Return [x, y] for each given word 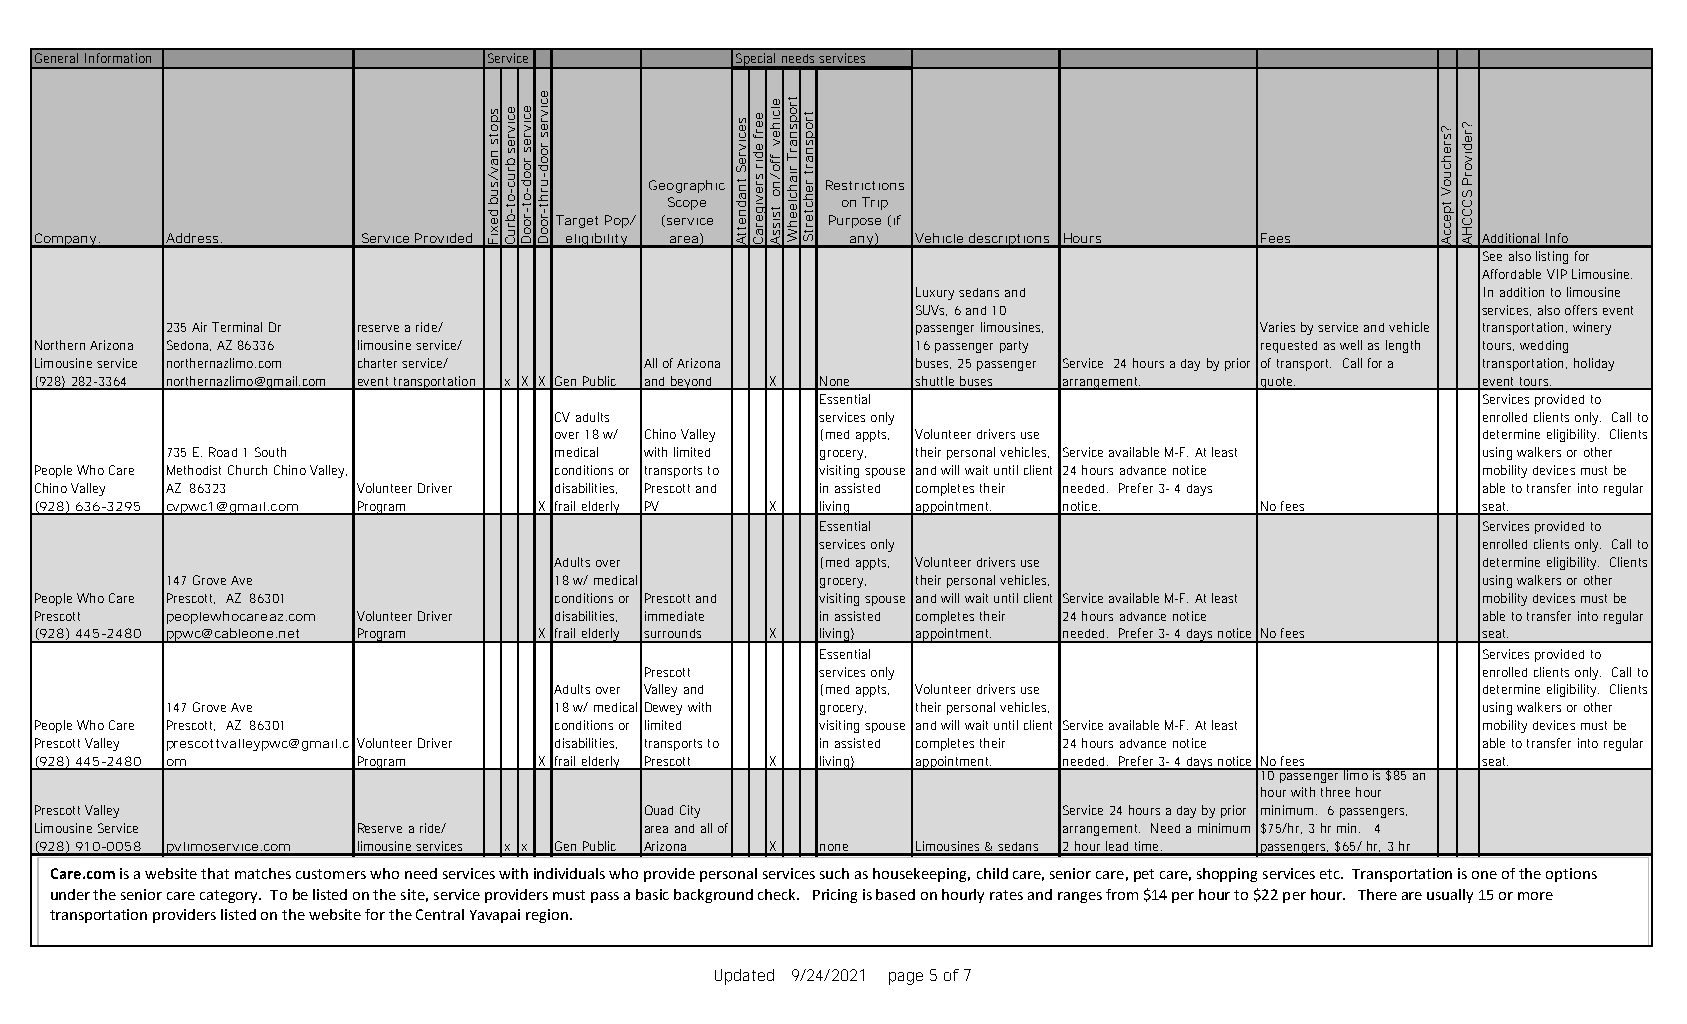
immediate [674, 616]
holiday [1594, 364]
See [1492, 256]
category [230, 896]
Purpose [855, 221]
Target [577, 221]
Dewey [663, 708]
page [906, 978]
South [270, 452]
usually [1450, 896]
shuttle [934, 382]
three [1335, 792]
